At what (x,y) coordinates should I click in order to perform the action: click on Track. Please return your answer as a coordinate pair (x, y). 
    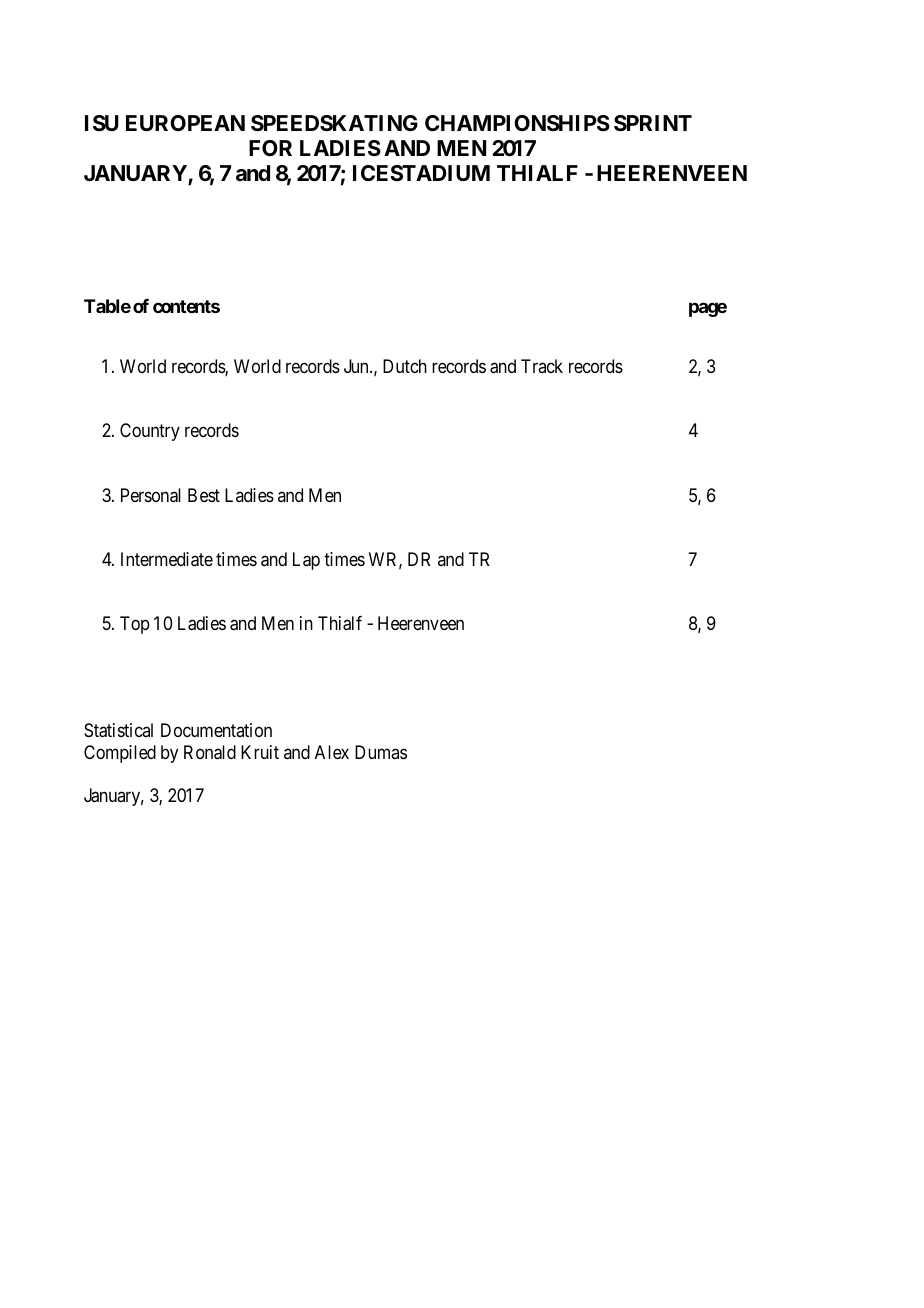
    Looking at the image, I should click on (542, 366).
